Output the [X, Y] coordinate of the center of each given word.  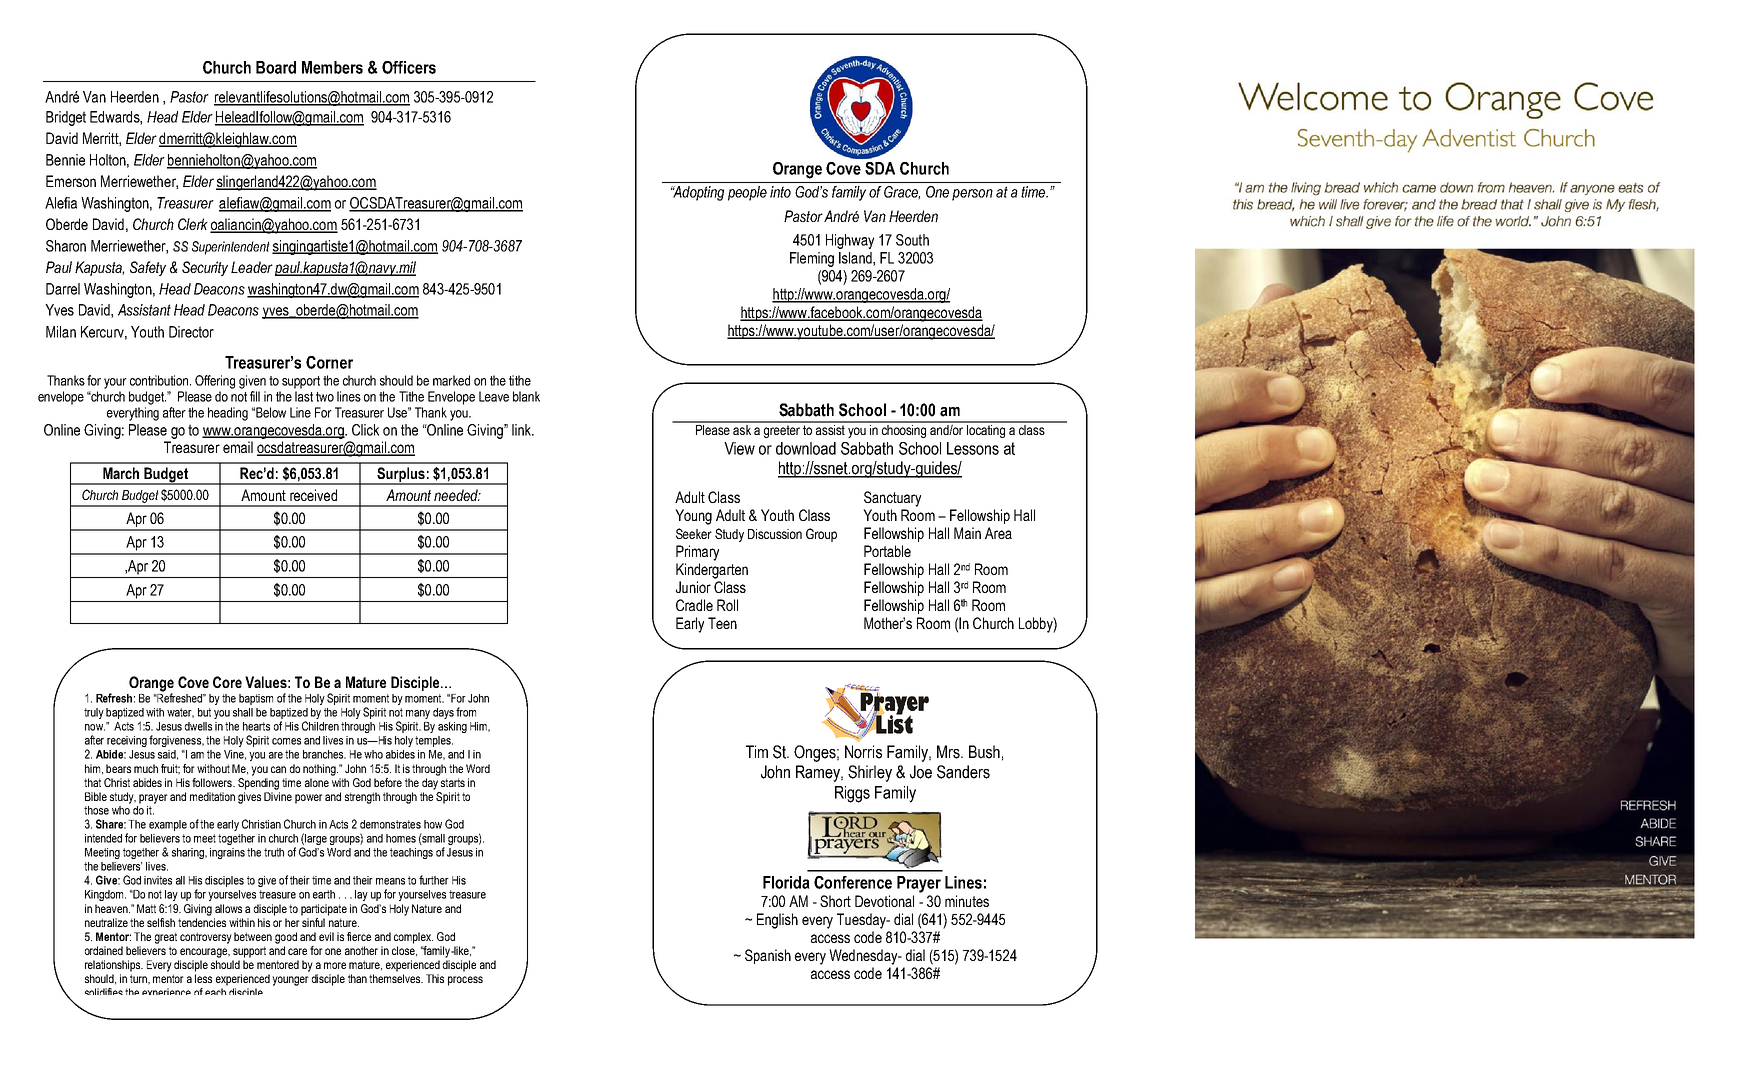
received [313, 495]
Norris [863, 752]
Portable [887, 551]
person [972, 195]
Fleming [812, 259]
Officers [409, 67]
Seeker [694, 533]
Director [191, 332]
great [166, 938]
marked [451, 380]
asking [452, 727]
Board [276, 67]
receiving [127, 741]
